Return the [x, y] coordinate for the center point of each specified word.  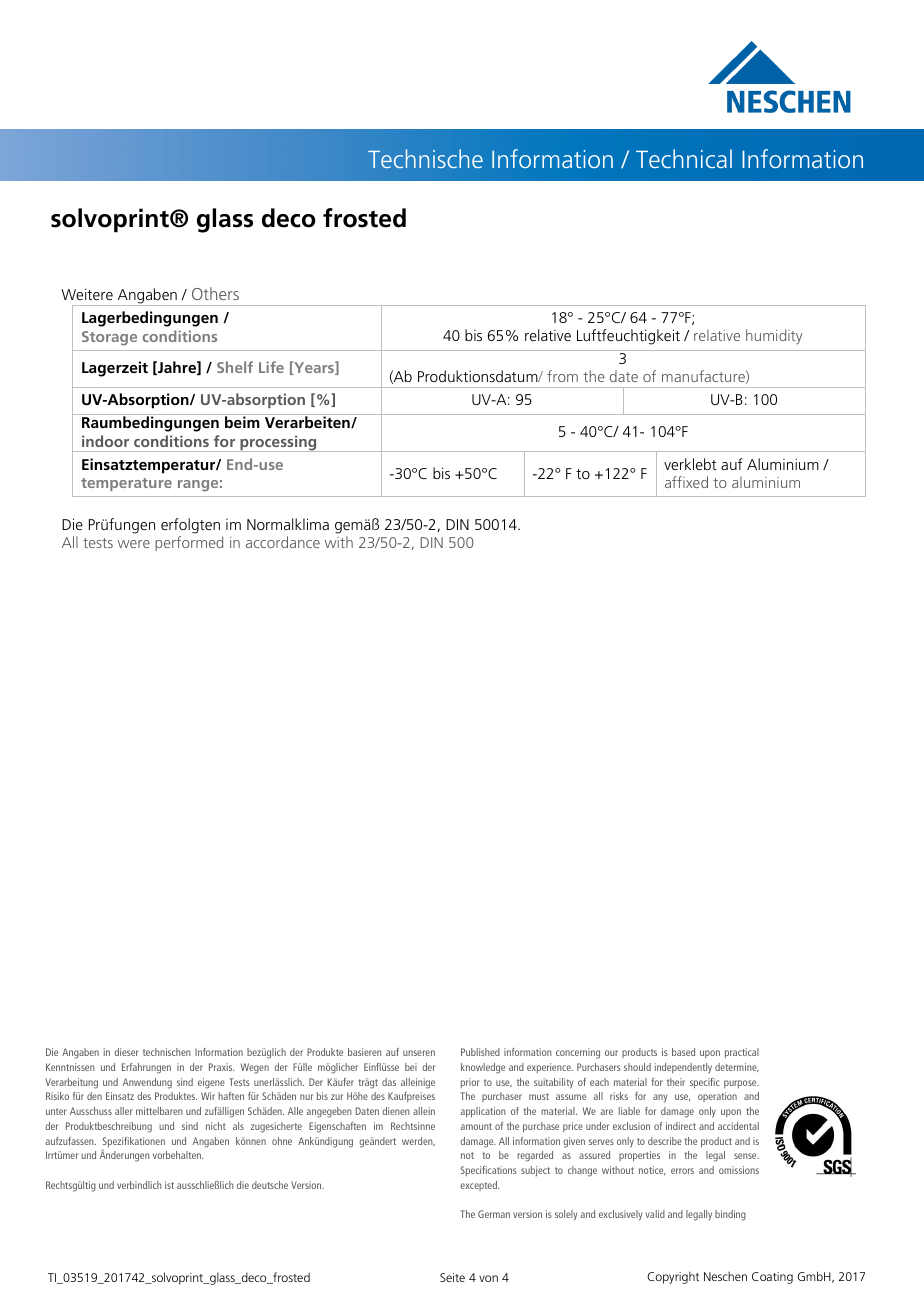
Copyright [673, 1277]
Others [215, 293]
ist [169, 1185]
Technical [684, 158]
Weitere [87, 294]
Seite [452, 1277]
